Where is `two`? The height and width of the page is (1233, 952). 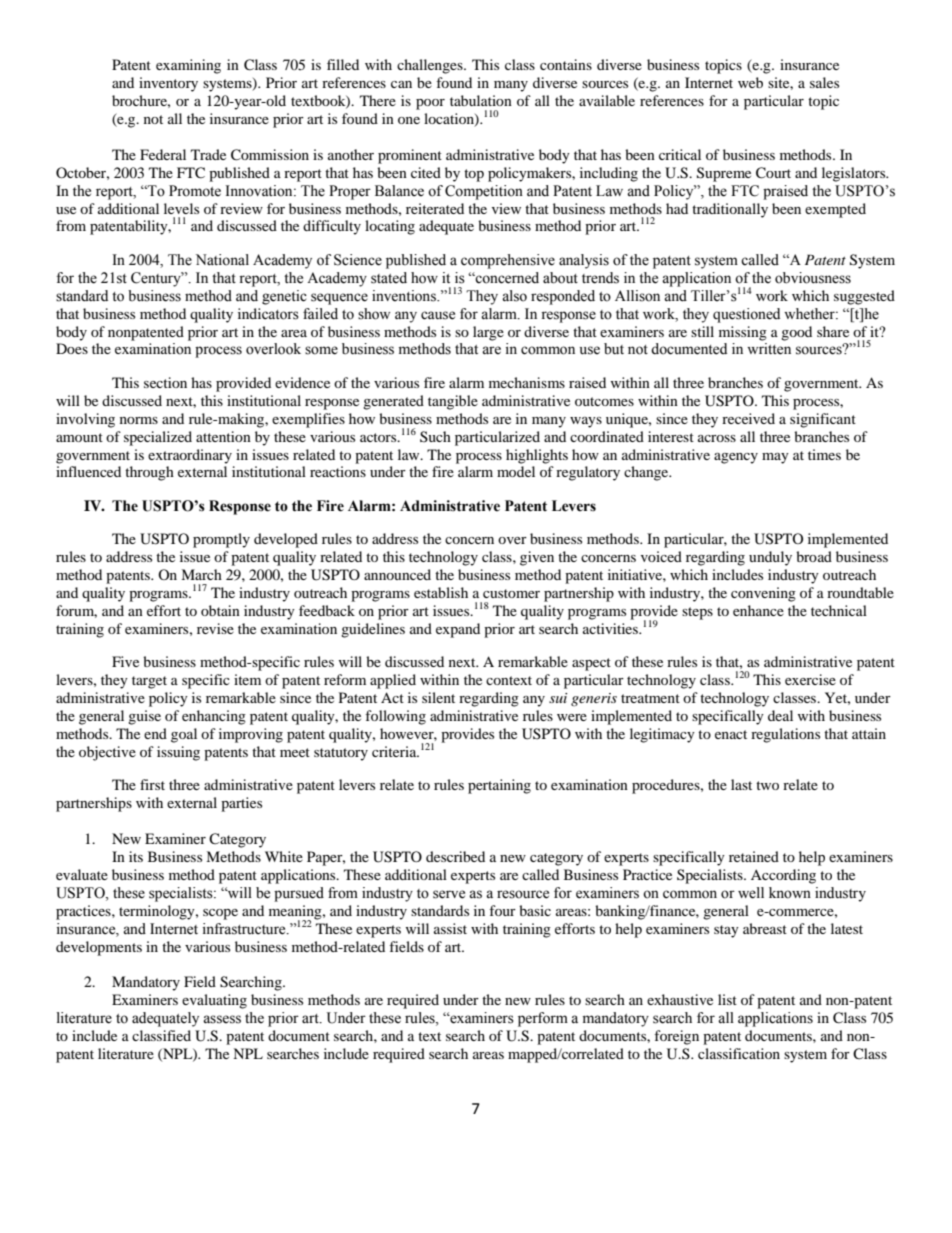 two is located at coordinates (767, 785).
